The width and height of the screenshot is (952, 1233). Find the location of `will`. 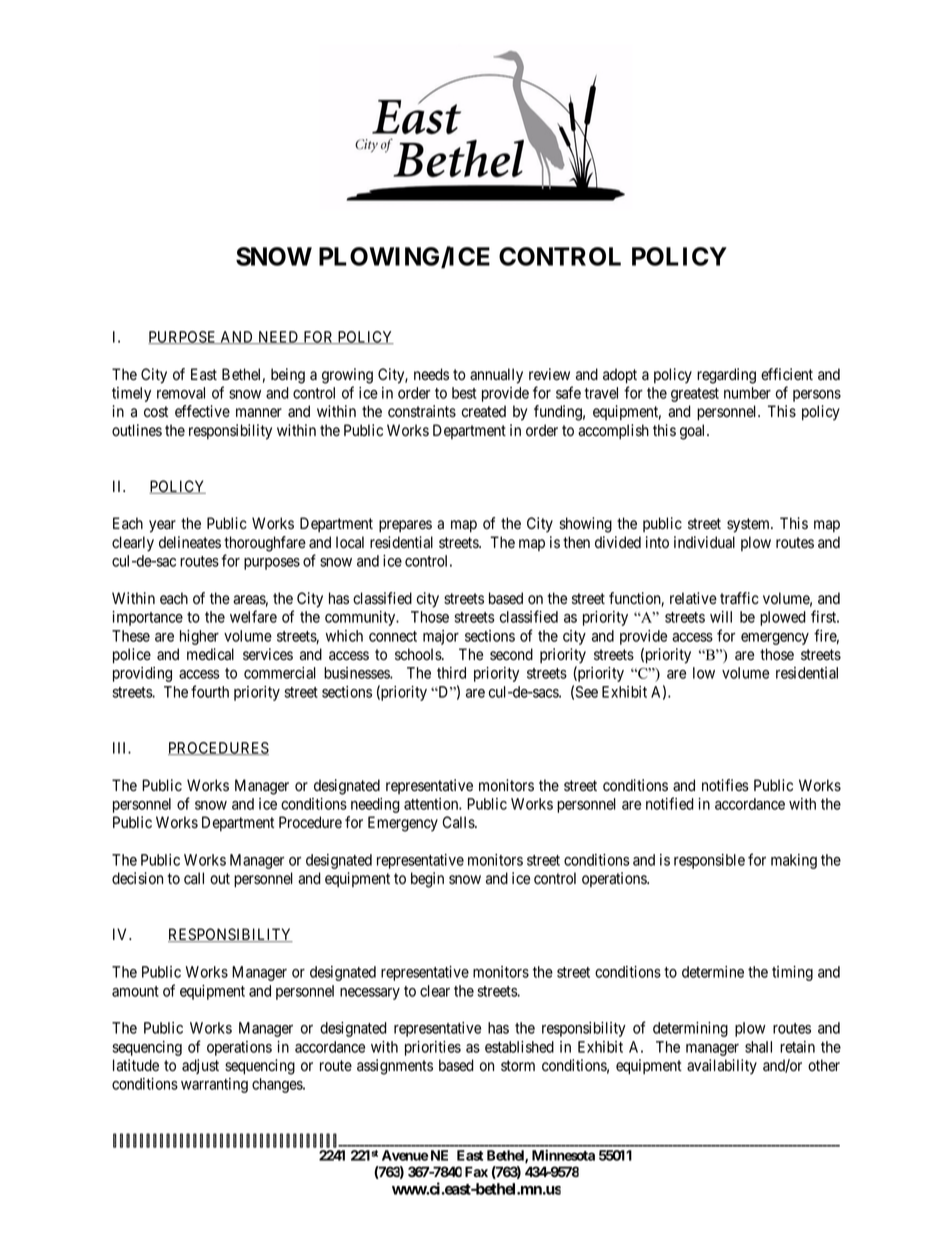

will is located at coordinates (721, 617).
